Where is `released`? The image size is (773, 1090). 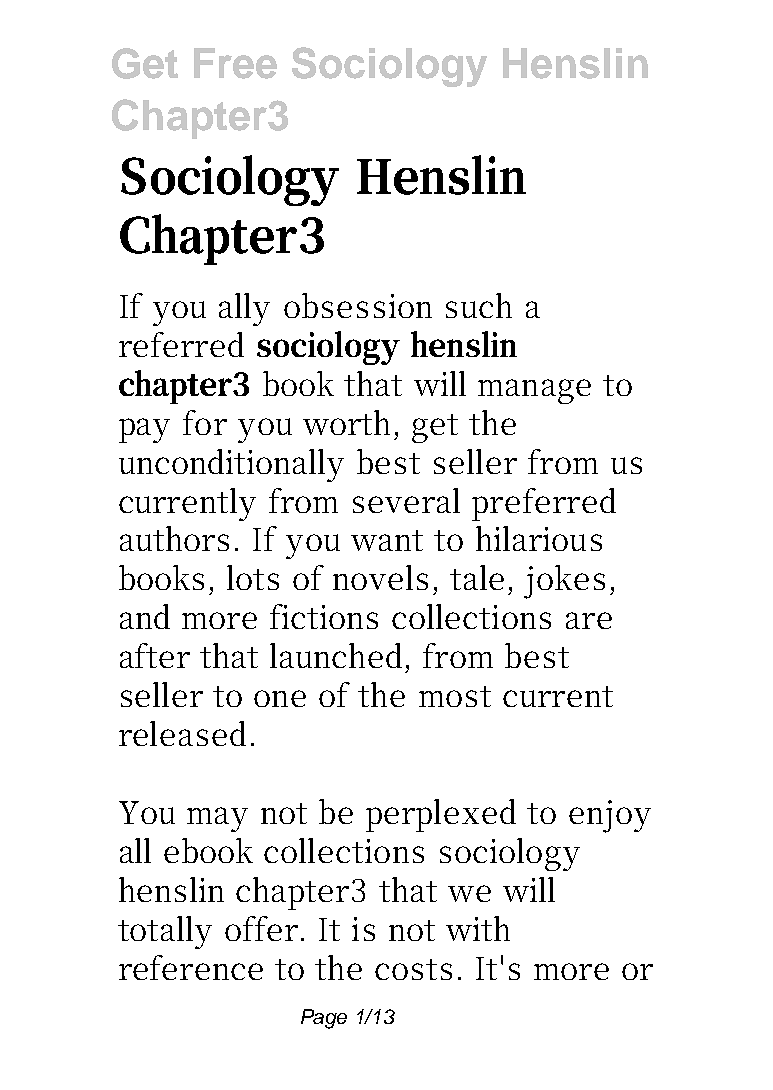 released is located at coordinates (182, 733).
